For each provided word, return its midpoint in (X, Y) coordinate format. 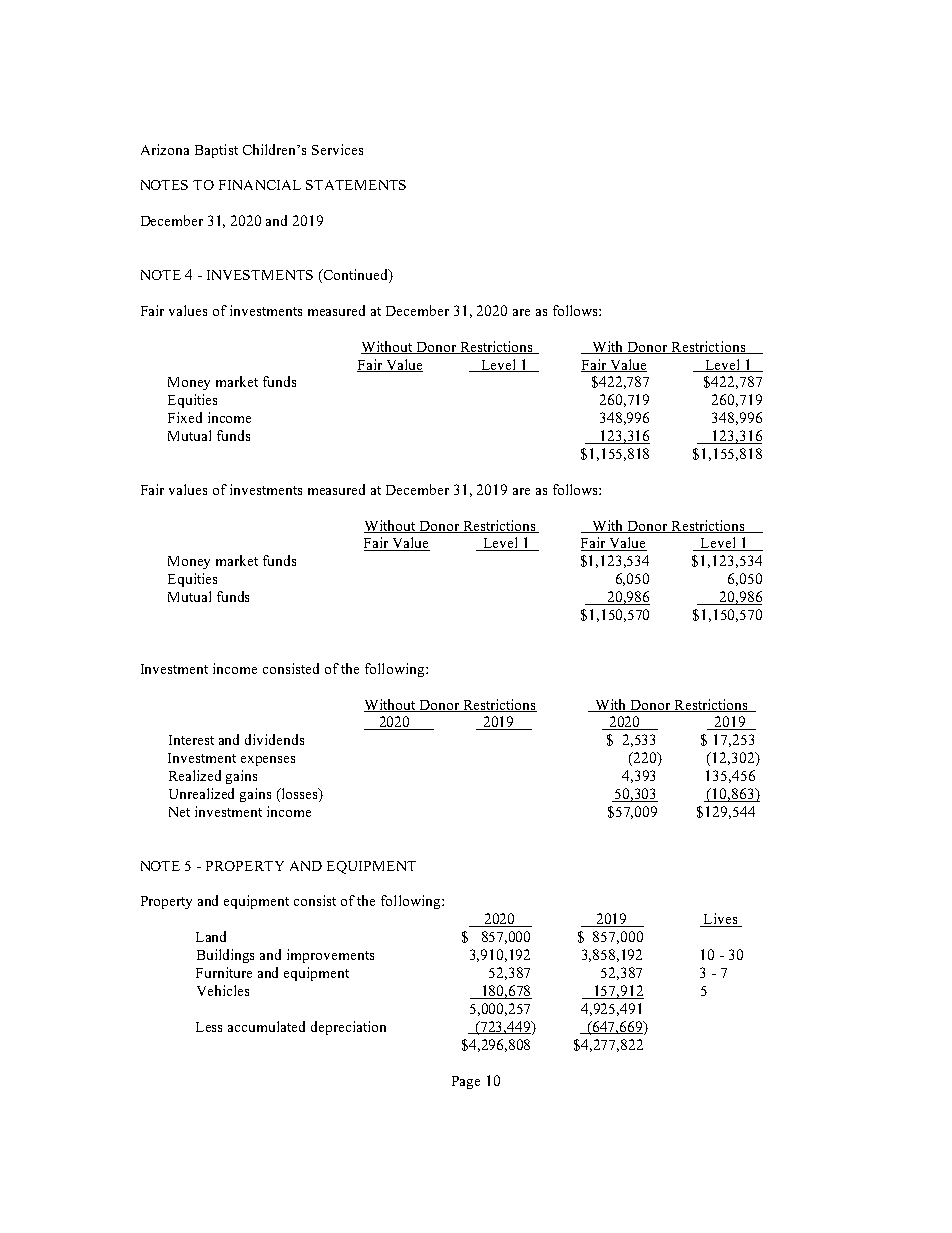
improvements (330, 956)
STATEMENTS (356, 185)
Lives (721, 920)
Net (179, 812)
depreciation (348, 1028)
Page (466, 1082)
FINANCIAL (260, 185)
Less (209, 1027)
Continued (355, 276)
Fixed (185, 417)
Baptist (216, 151)
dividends (274, 739)
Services (337, 149)
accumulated (266, 1026)
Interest (191, 740)
